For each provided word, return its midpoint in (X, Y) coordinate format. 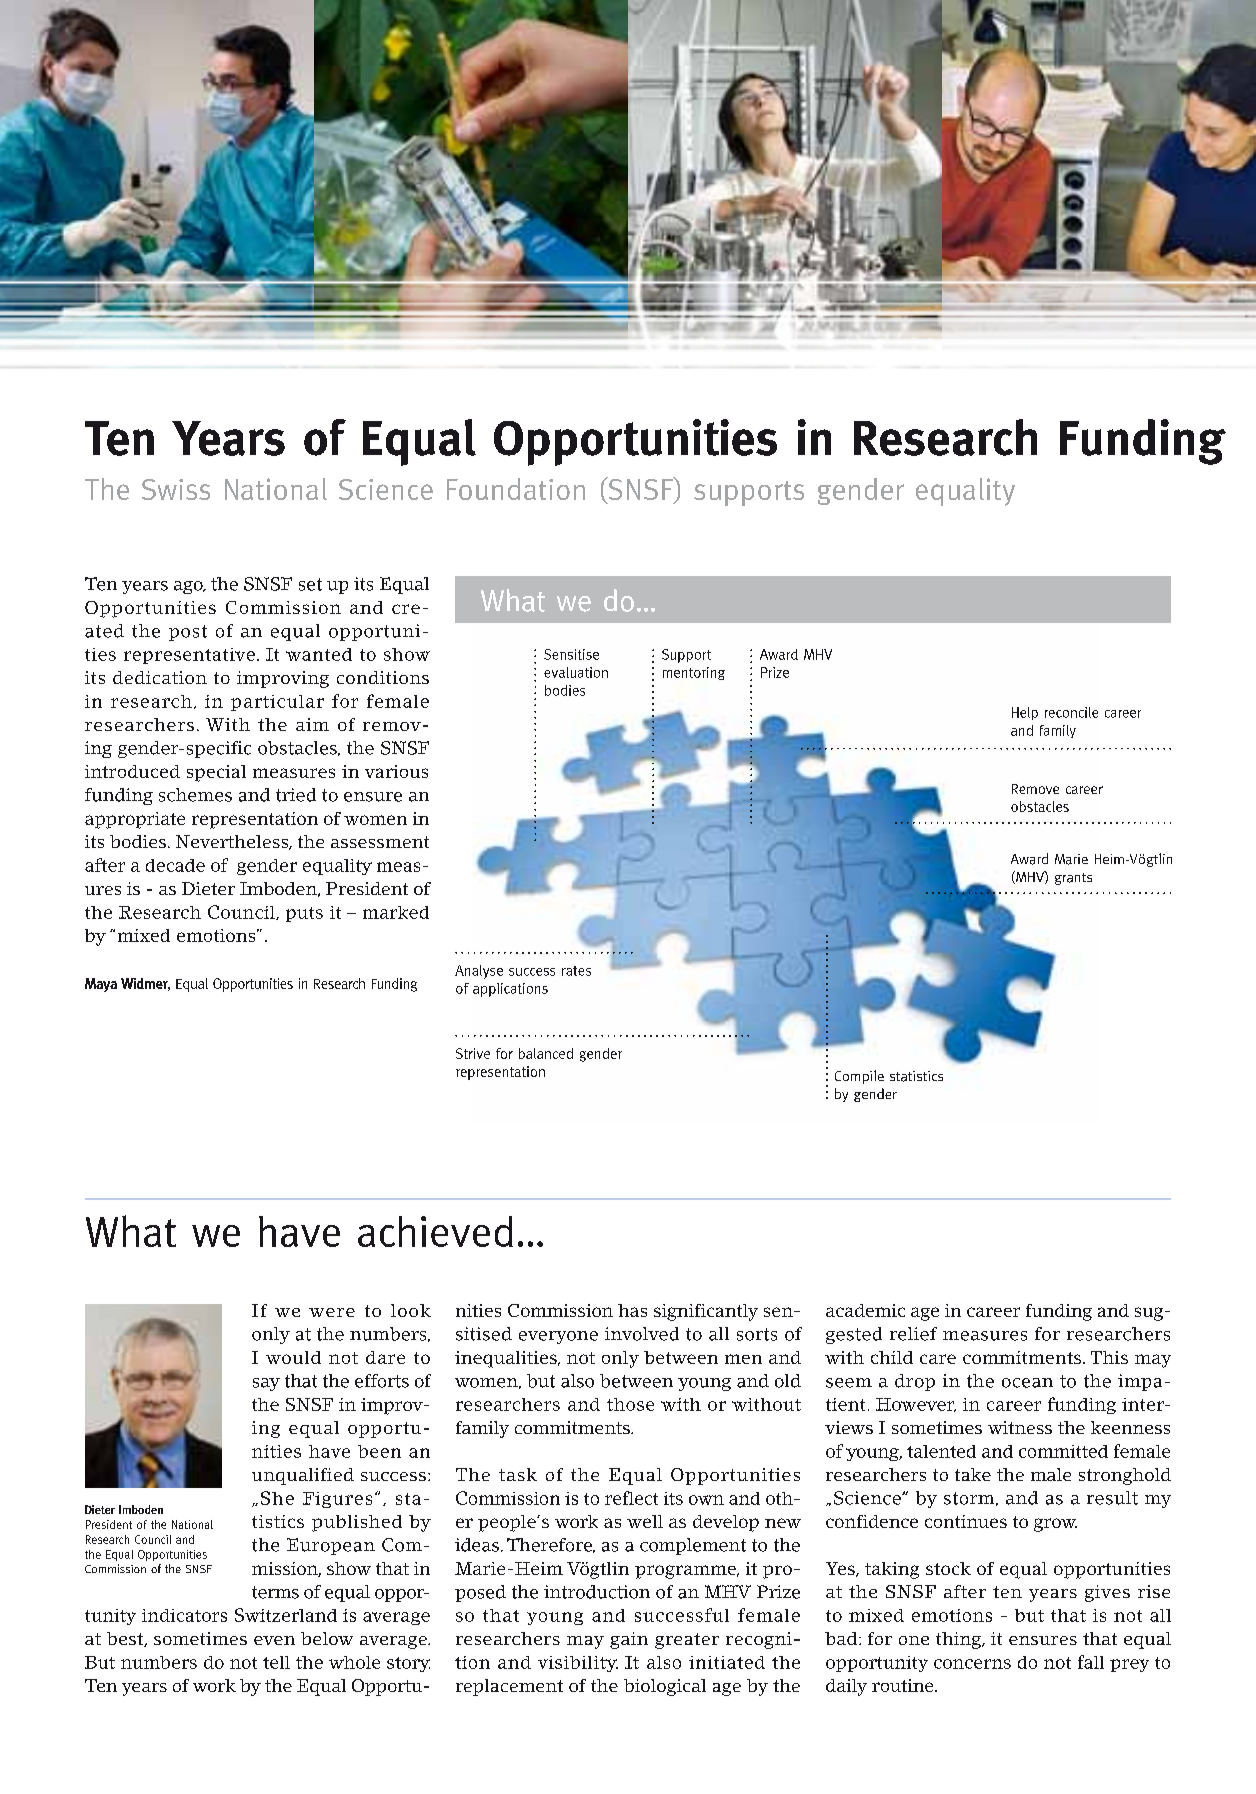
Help (1025, 713)
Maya (101, 985)
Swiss (176, 489)
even (274, 1640)
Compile (859, 1077)
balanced (546, 1053)
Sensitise (571, 654)
